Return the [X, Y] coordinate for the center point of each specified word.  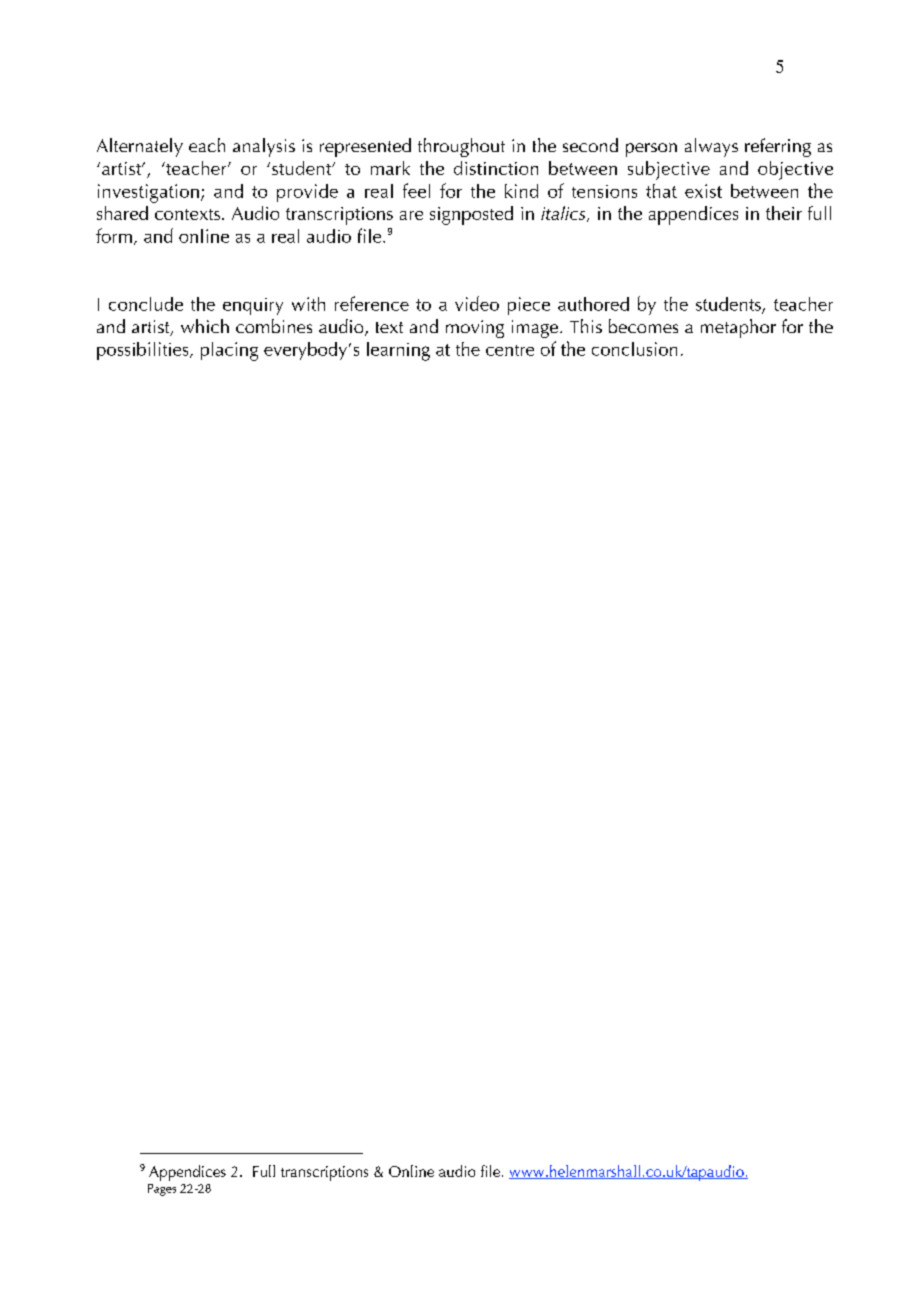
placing [229, 351]
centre [510, 350]
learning [398, 351]
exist [703, 191]
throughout [461, 147]
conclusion [634, 349]
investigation [148, 193]
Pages [162, 1190]
